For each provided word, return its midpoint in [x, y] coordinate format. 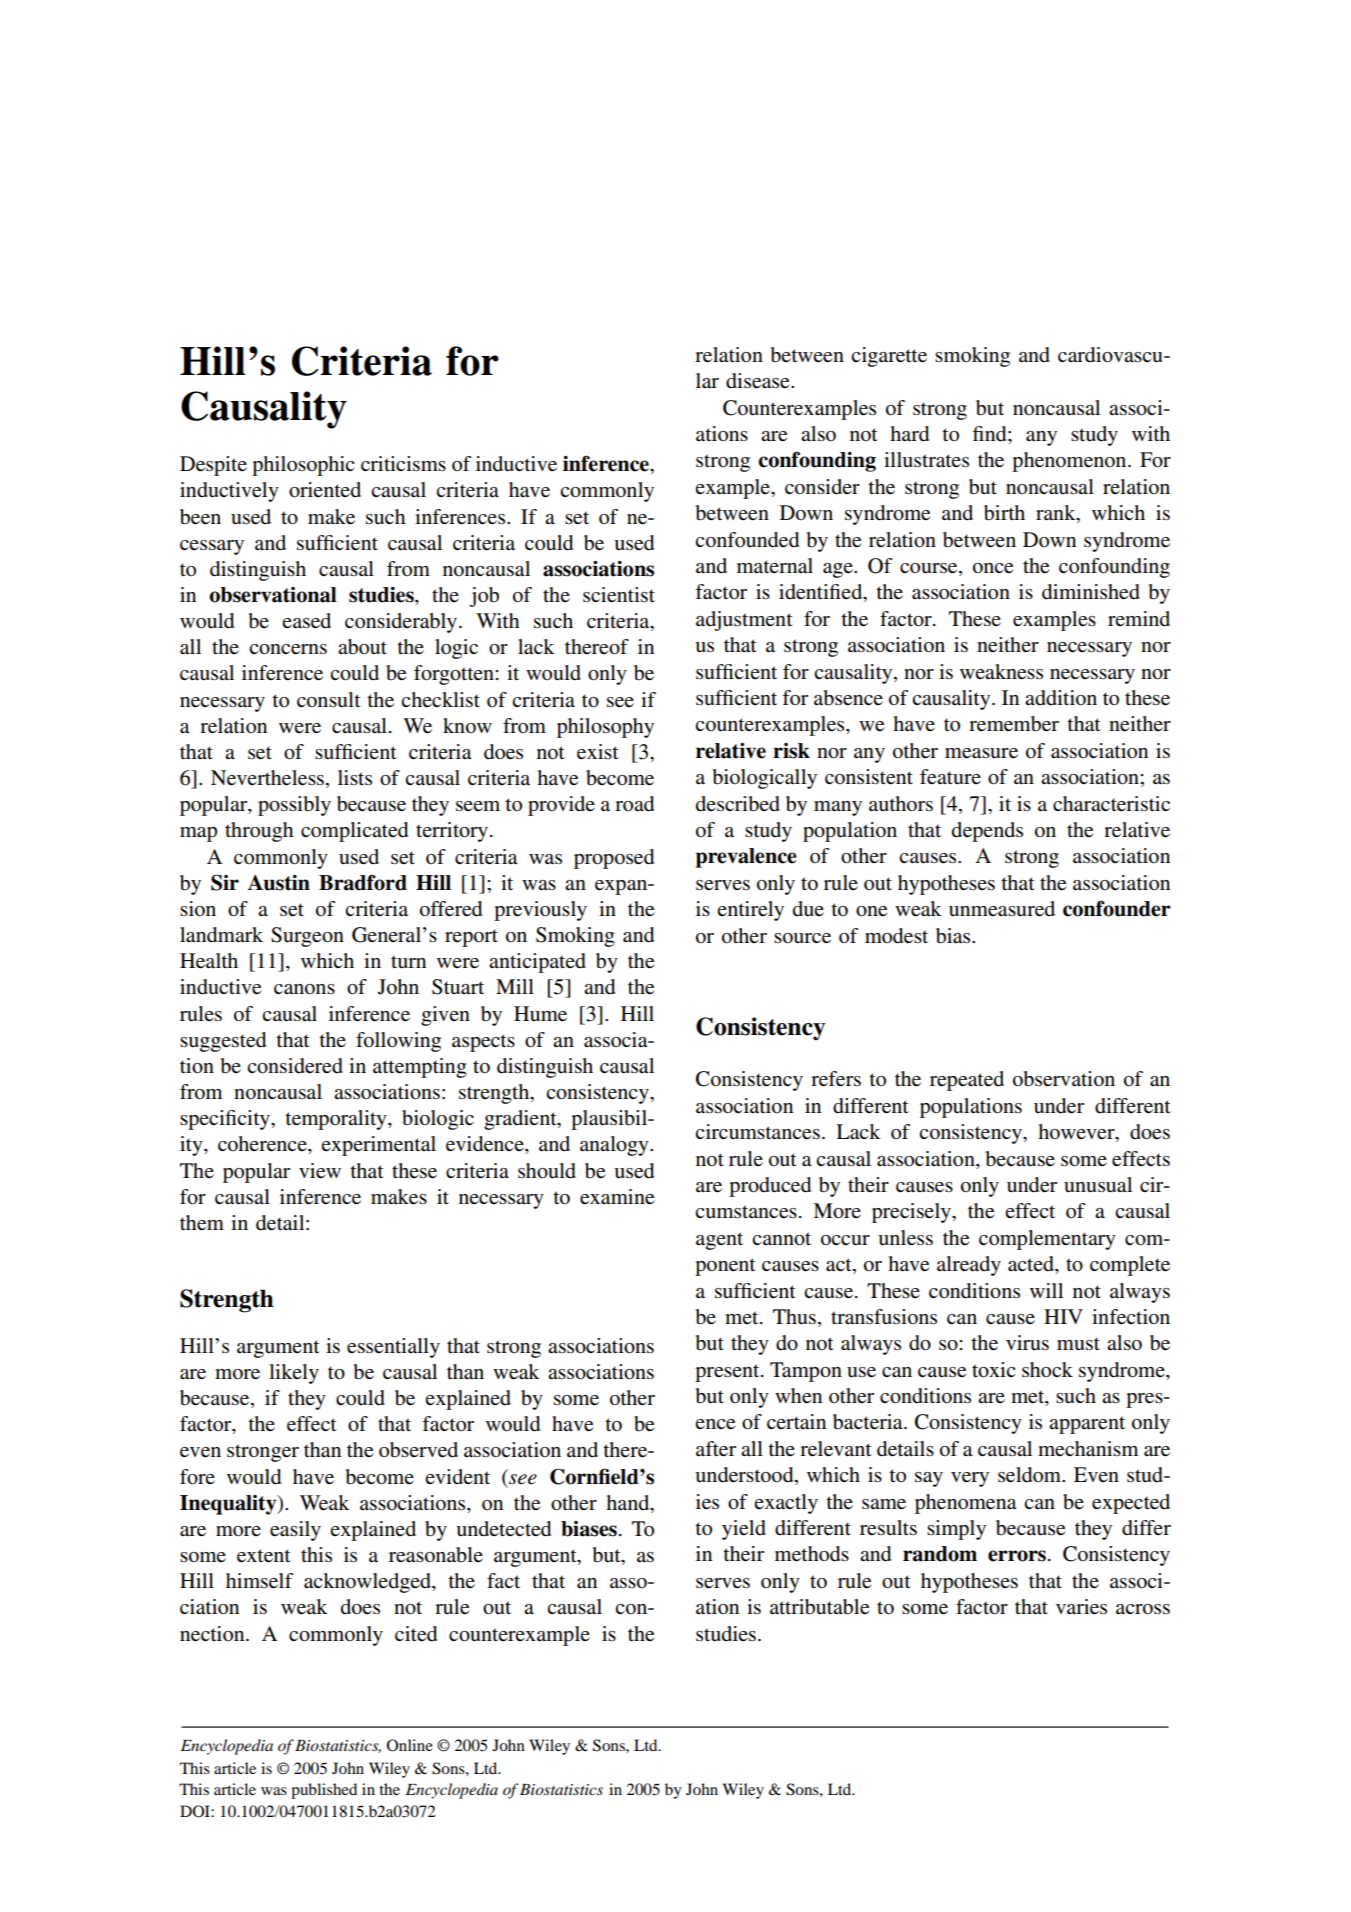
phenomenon [1070, 462]
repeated [967, 1081]
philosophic [303, 466]
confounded [747, 540]
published [324, 1791]
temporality [337, 1120]
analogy [615, 1146]
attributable [819, 1607]
